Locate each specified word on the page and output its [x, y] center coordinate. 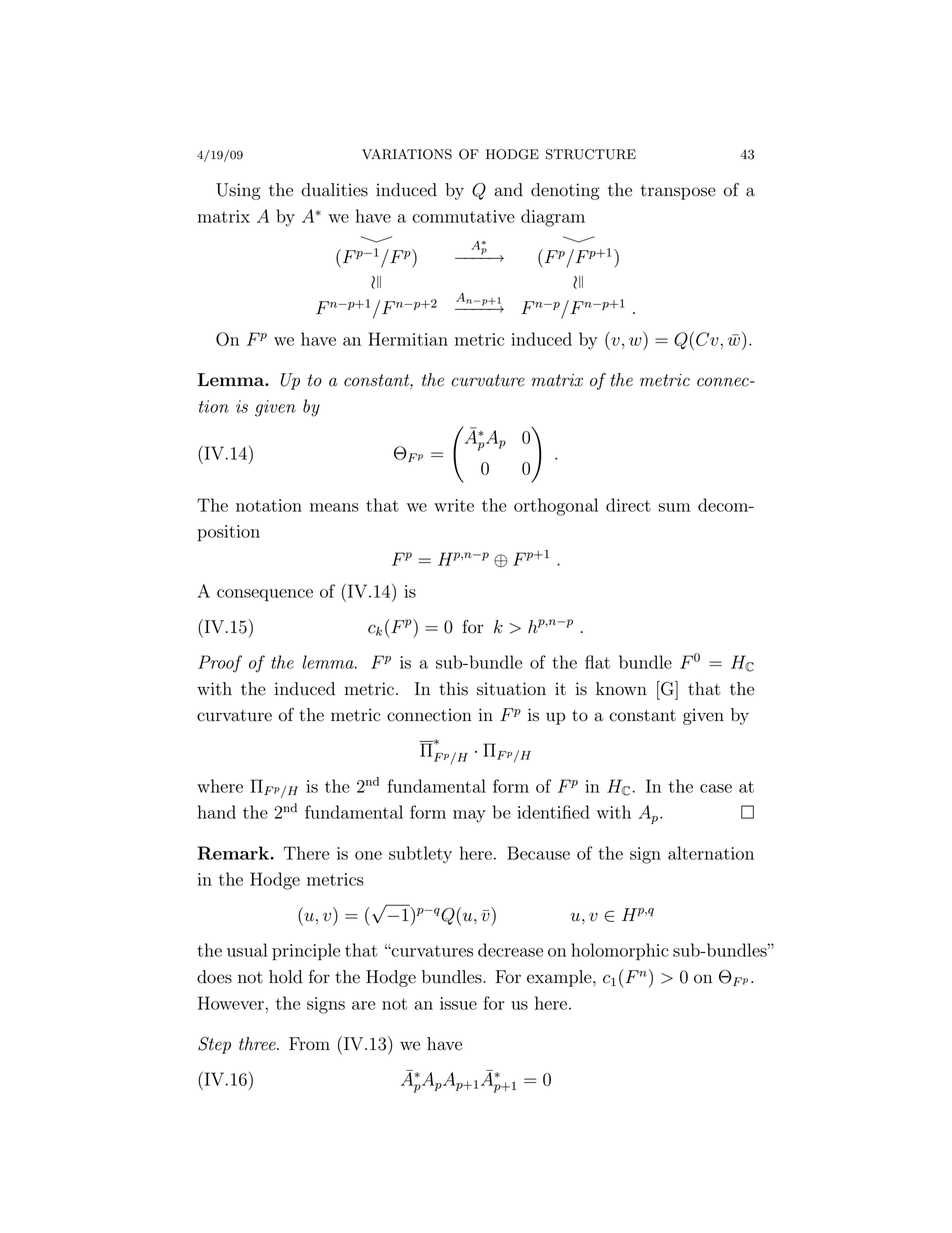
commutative [463, 216]
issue [458, 1003]
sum [674, 507]
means [334, 507]
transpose [678, 192]
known [621, 689]
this [453, 689]
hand [217, 812]
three [258, 1044]
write [454, 505]
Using [238, 191]
